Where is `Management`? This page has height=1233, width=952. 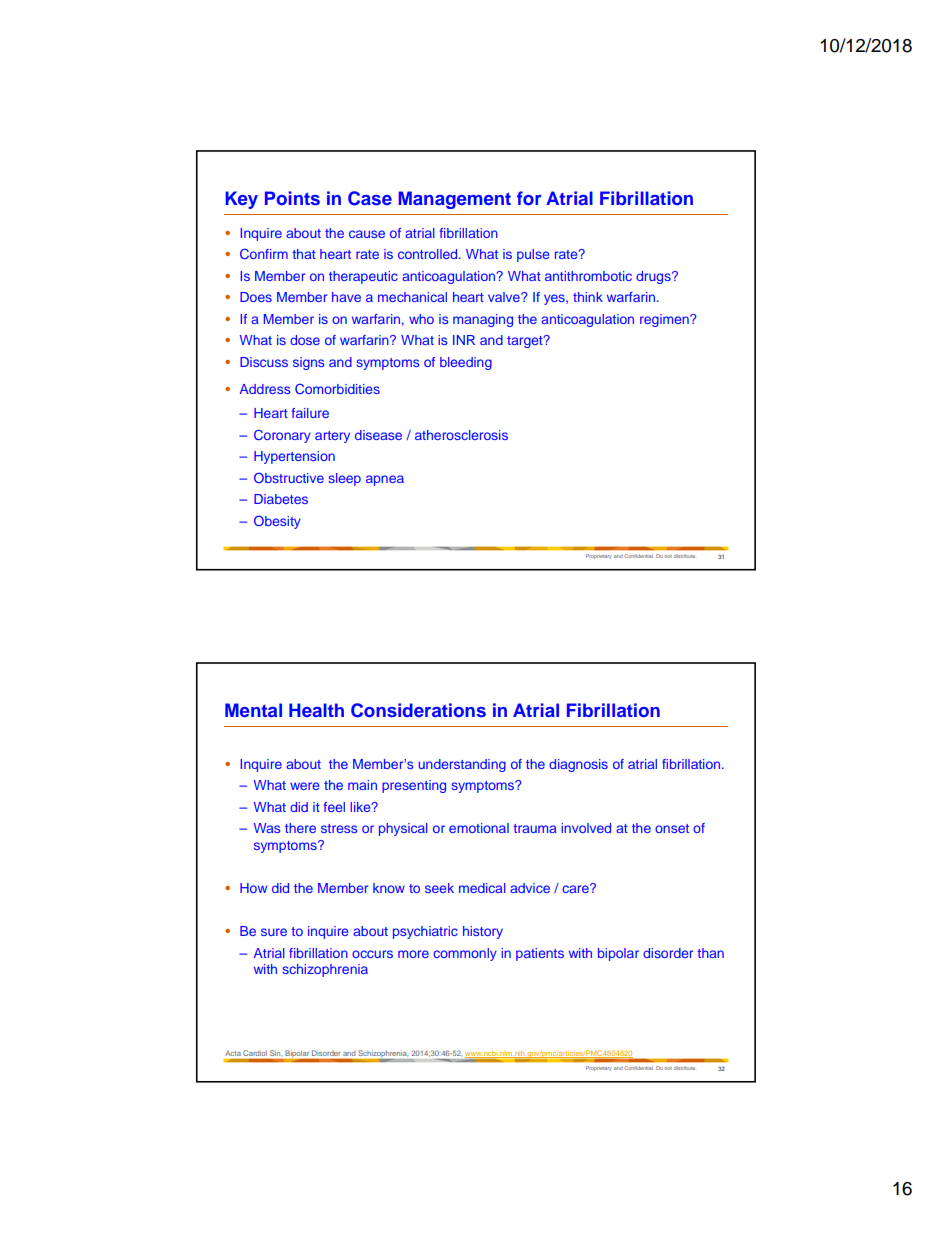
Management is located at coordinates (455, 200).
